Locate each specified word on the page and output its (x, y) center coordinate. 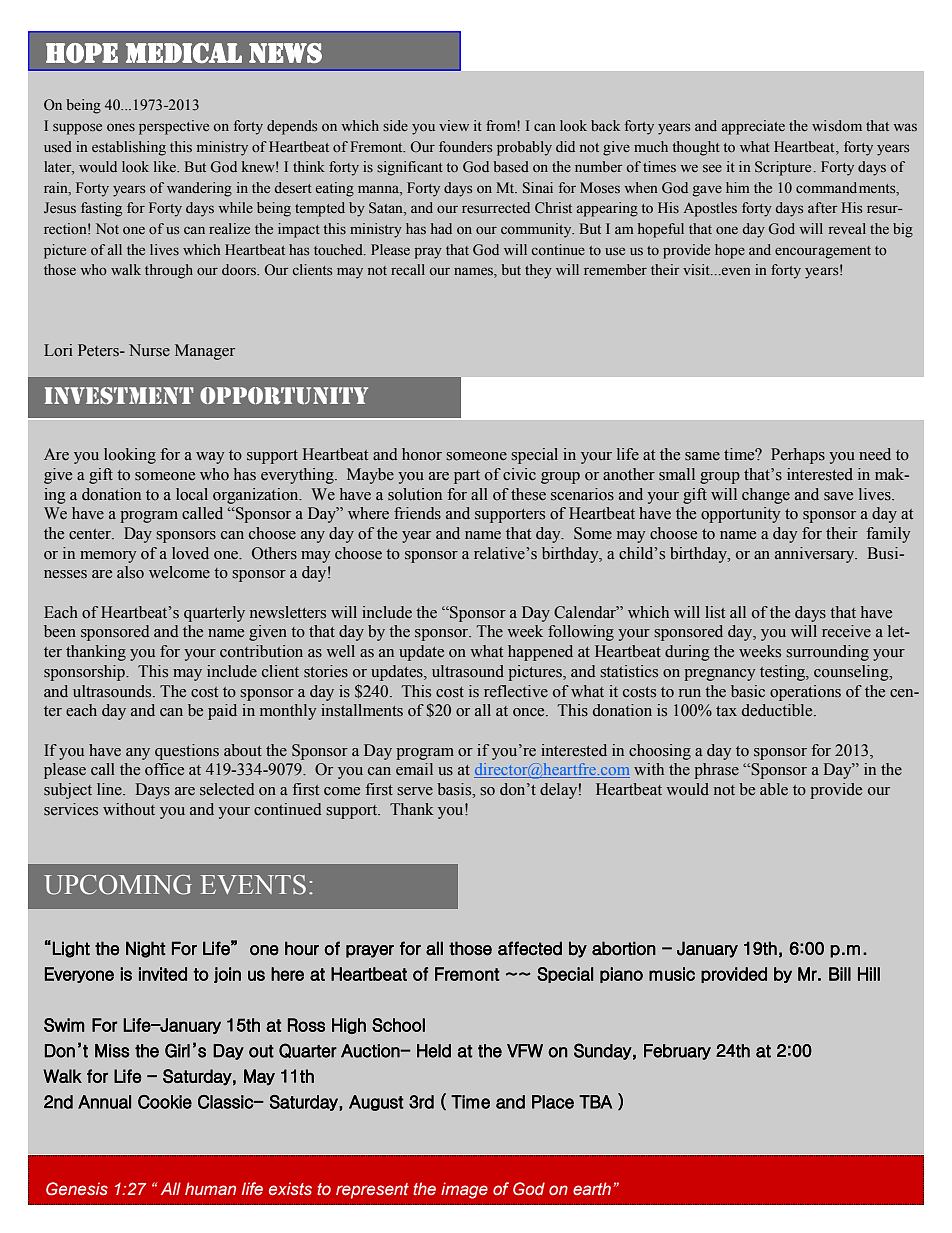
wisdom (837, 125)
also (130, 572)
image (464, 1190)
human (210, 1188)
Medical (184, 53)
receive (846, 631)
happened (540, 653)
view (454, 125)
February (677, 1052)
